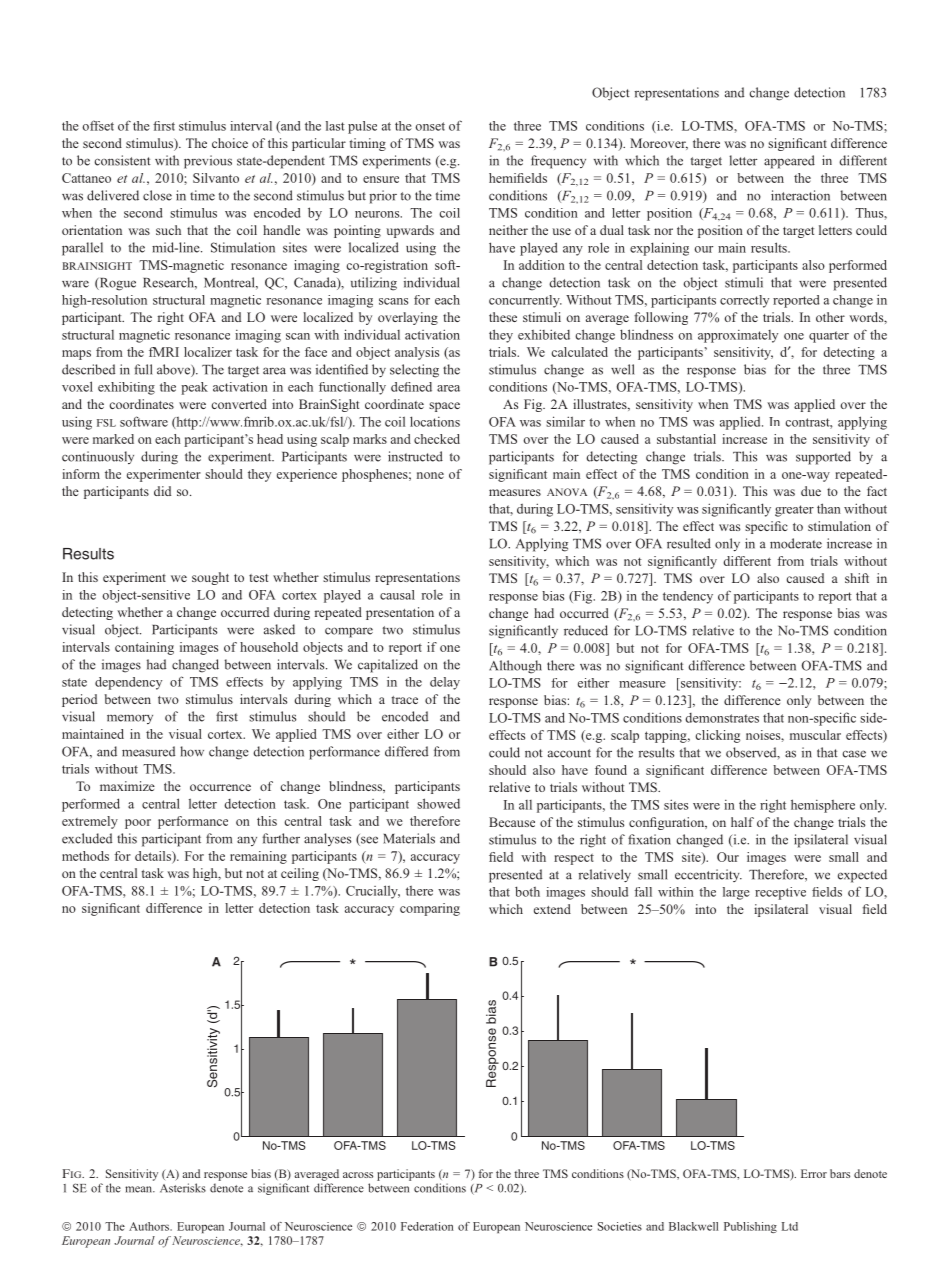 This page has width=945, height=1288. Describe the element at coordinates (430, 909) in the page. I see `comparing` at that location.
